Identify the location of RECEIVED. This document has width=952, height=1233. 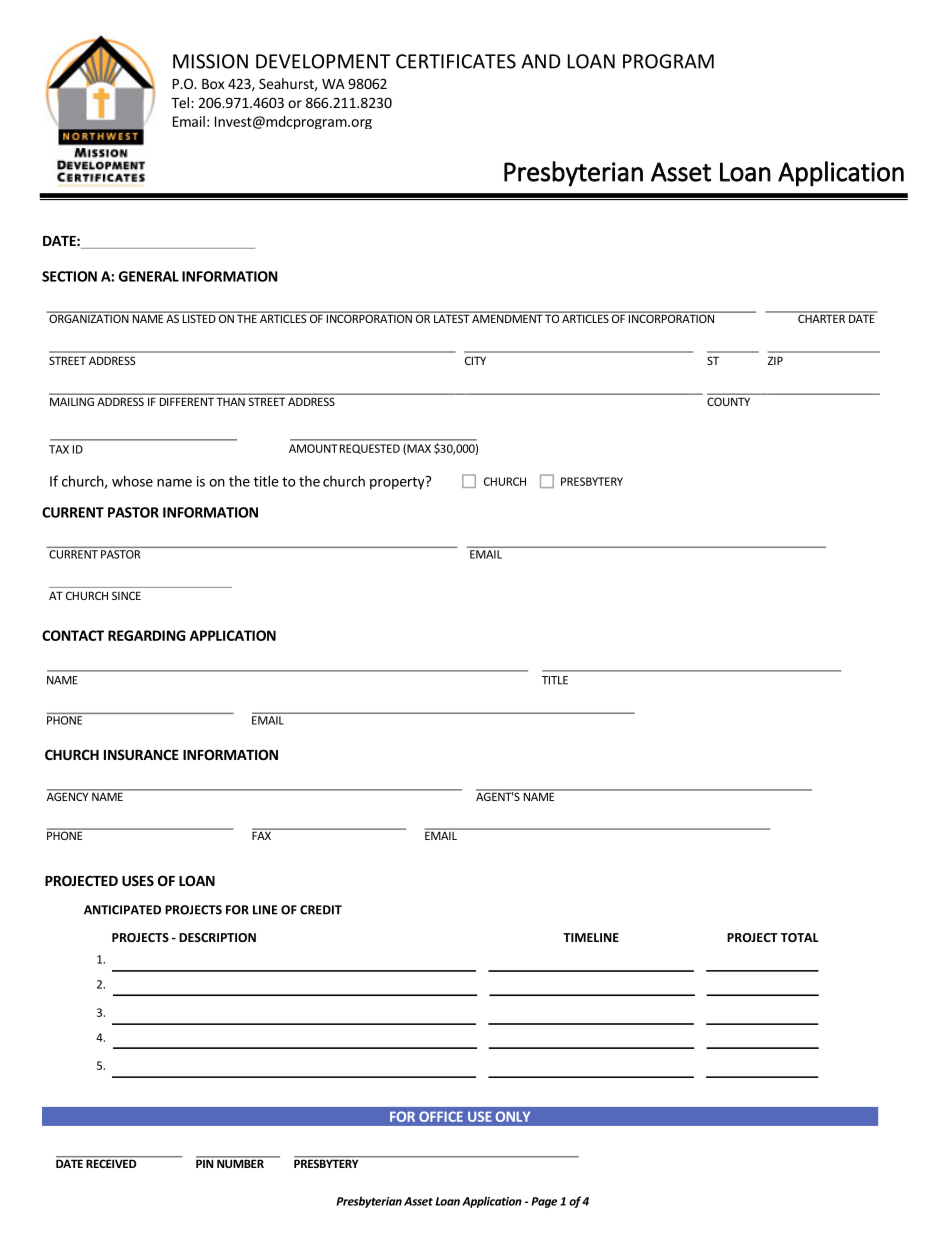
(111, 1162).
